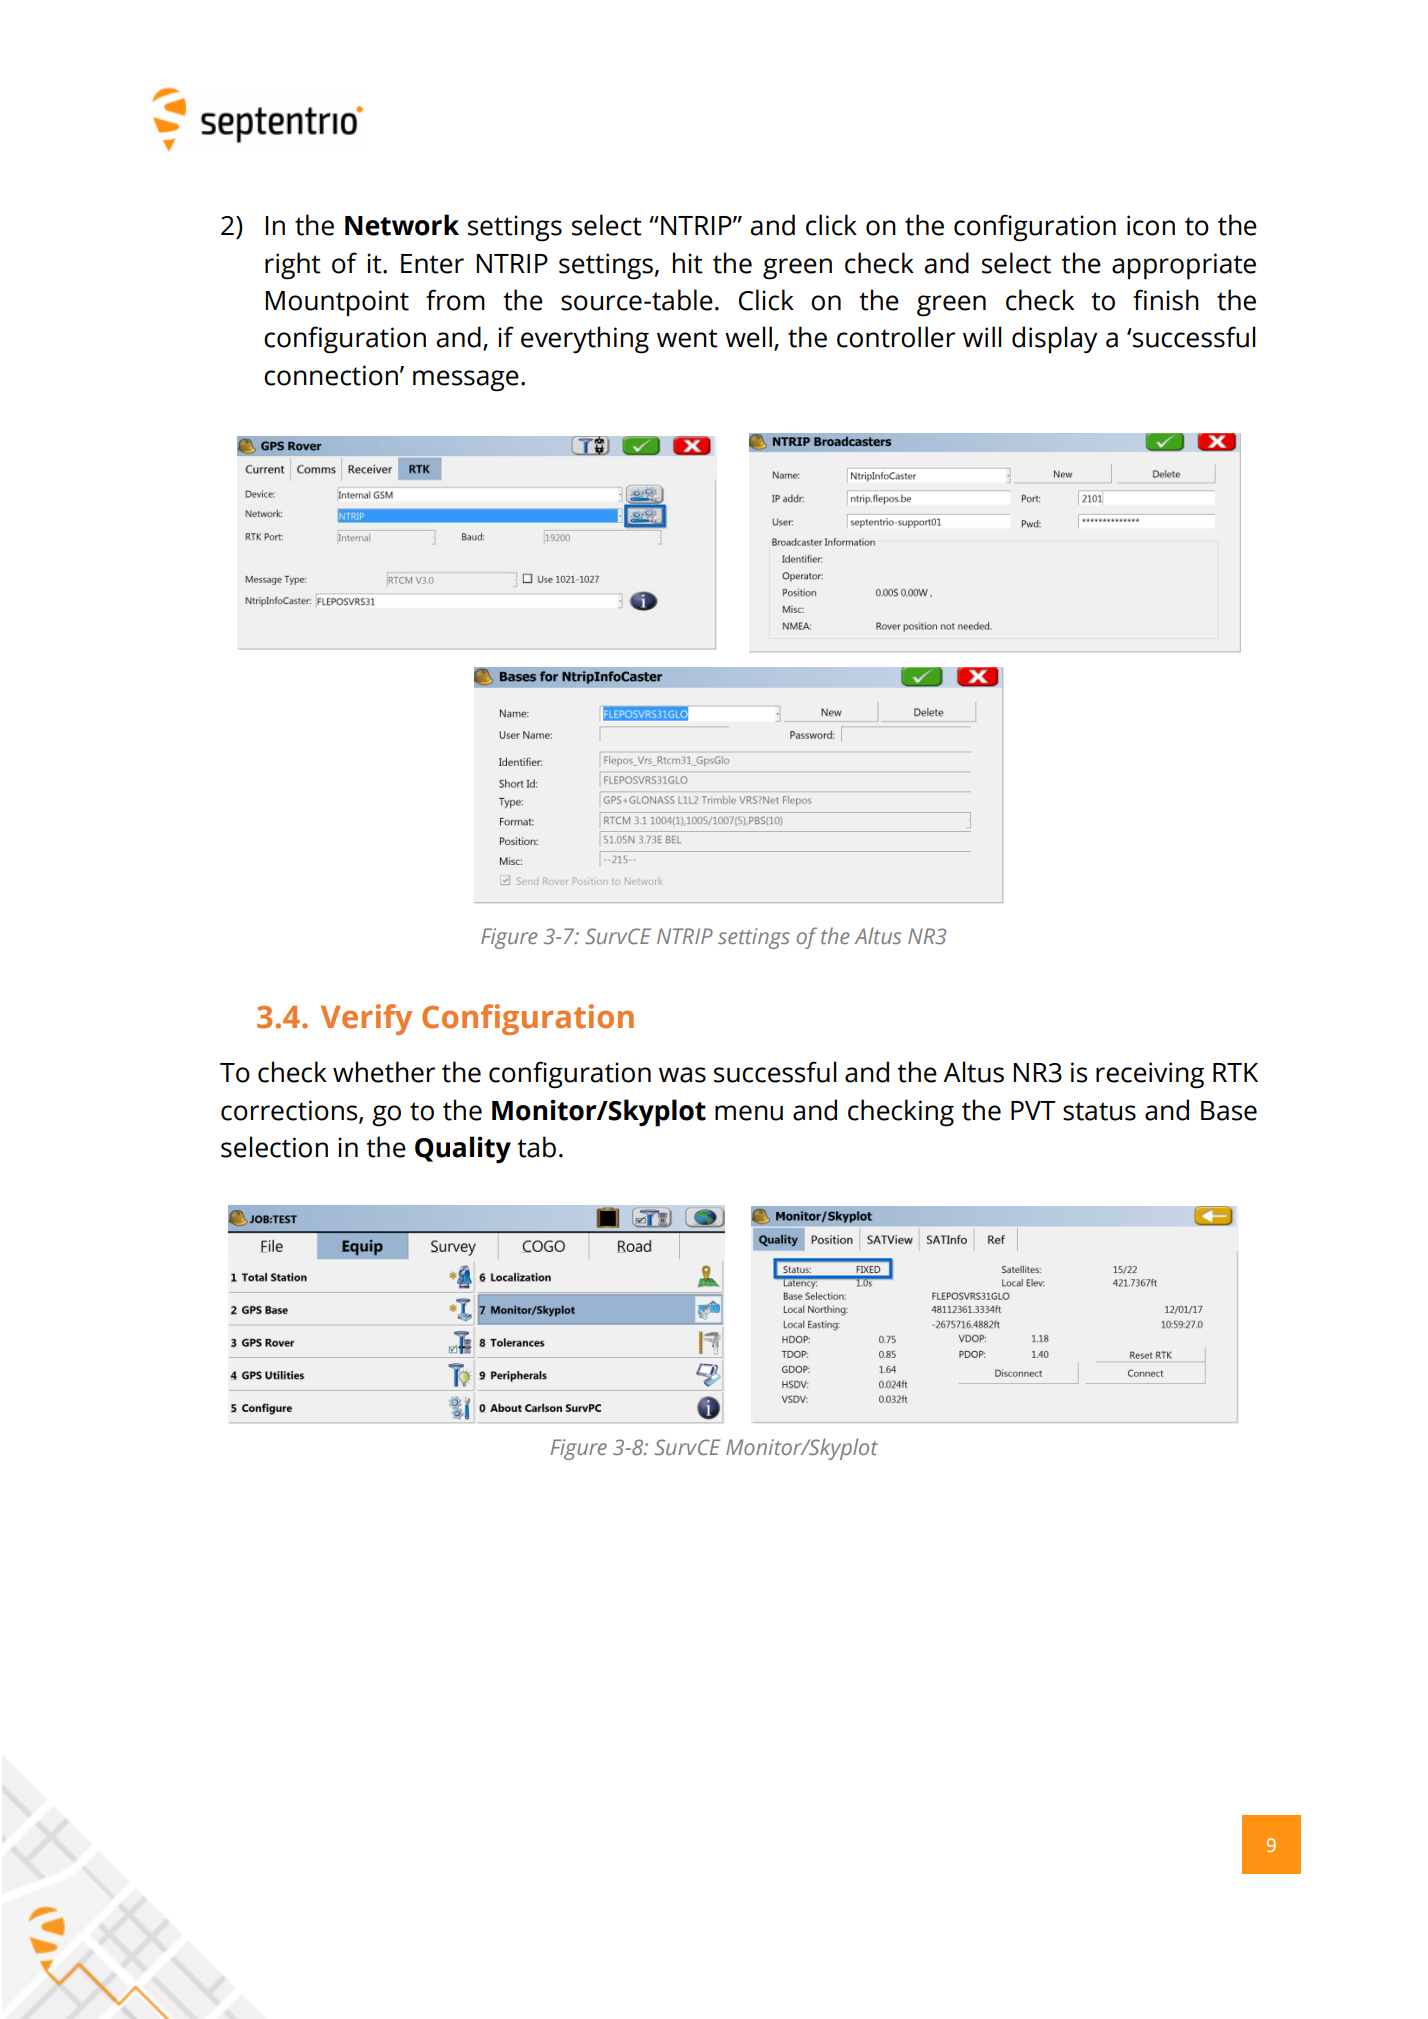  Describe the element at coordinates (688, 263) in the screenshot. I see `hit` at that location.
